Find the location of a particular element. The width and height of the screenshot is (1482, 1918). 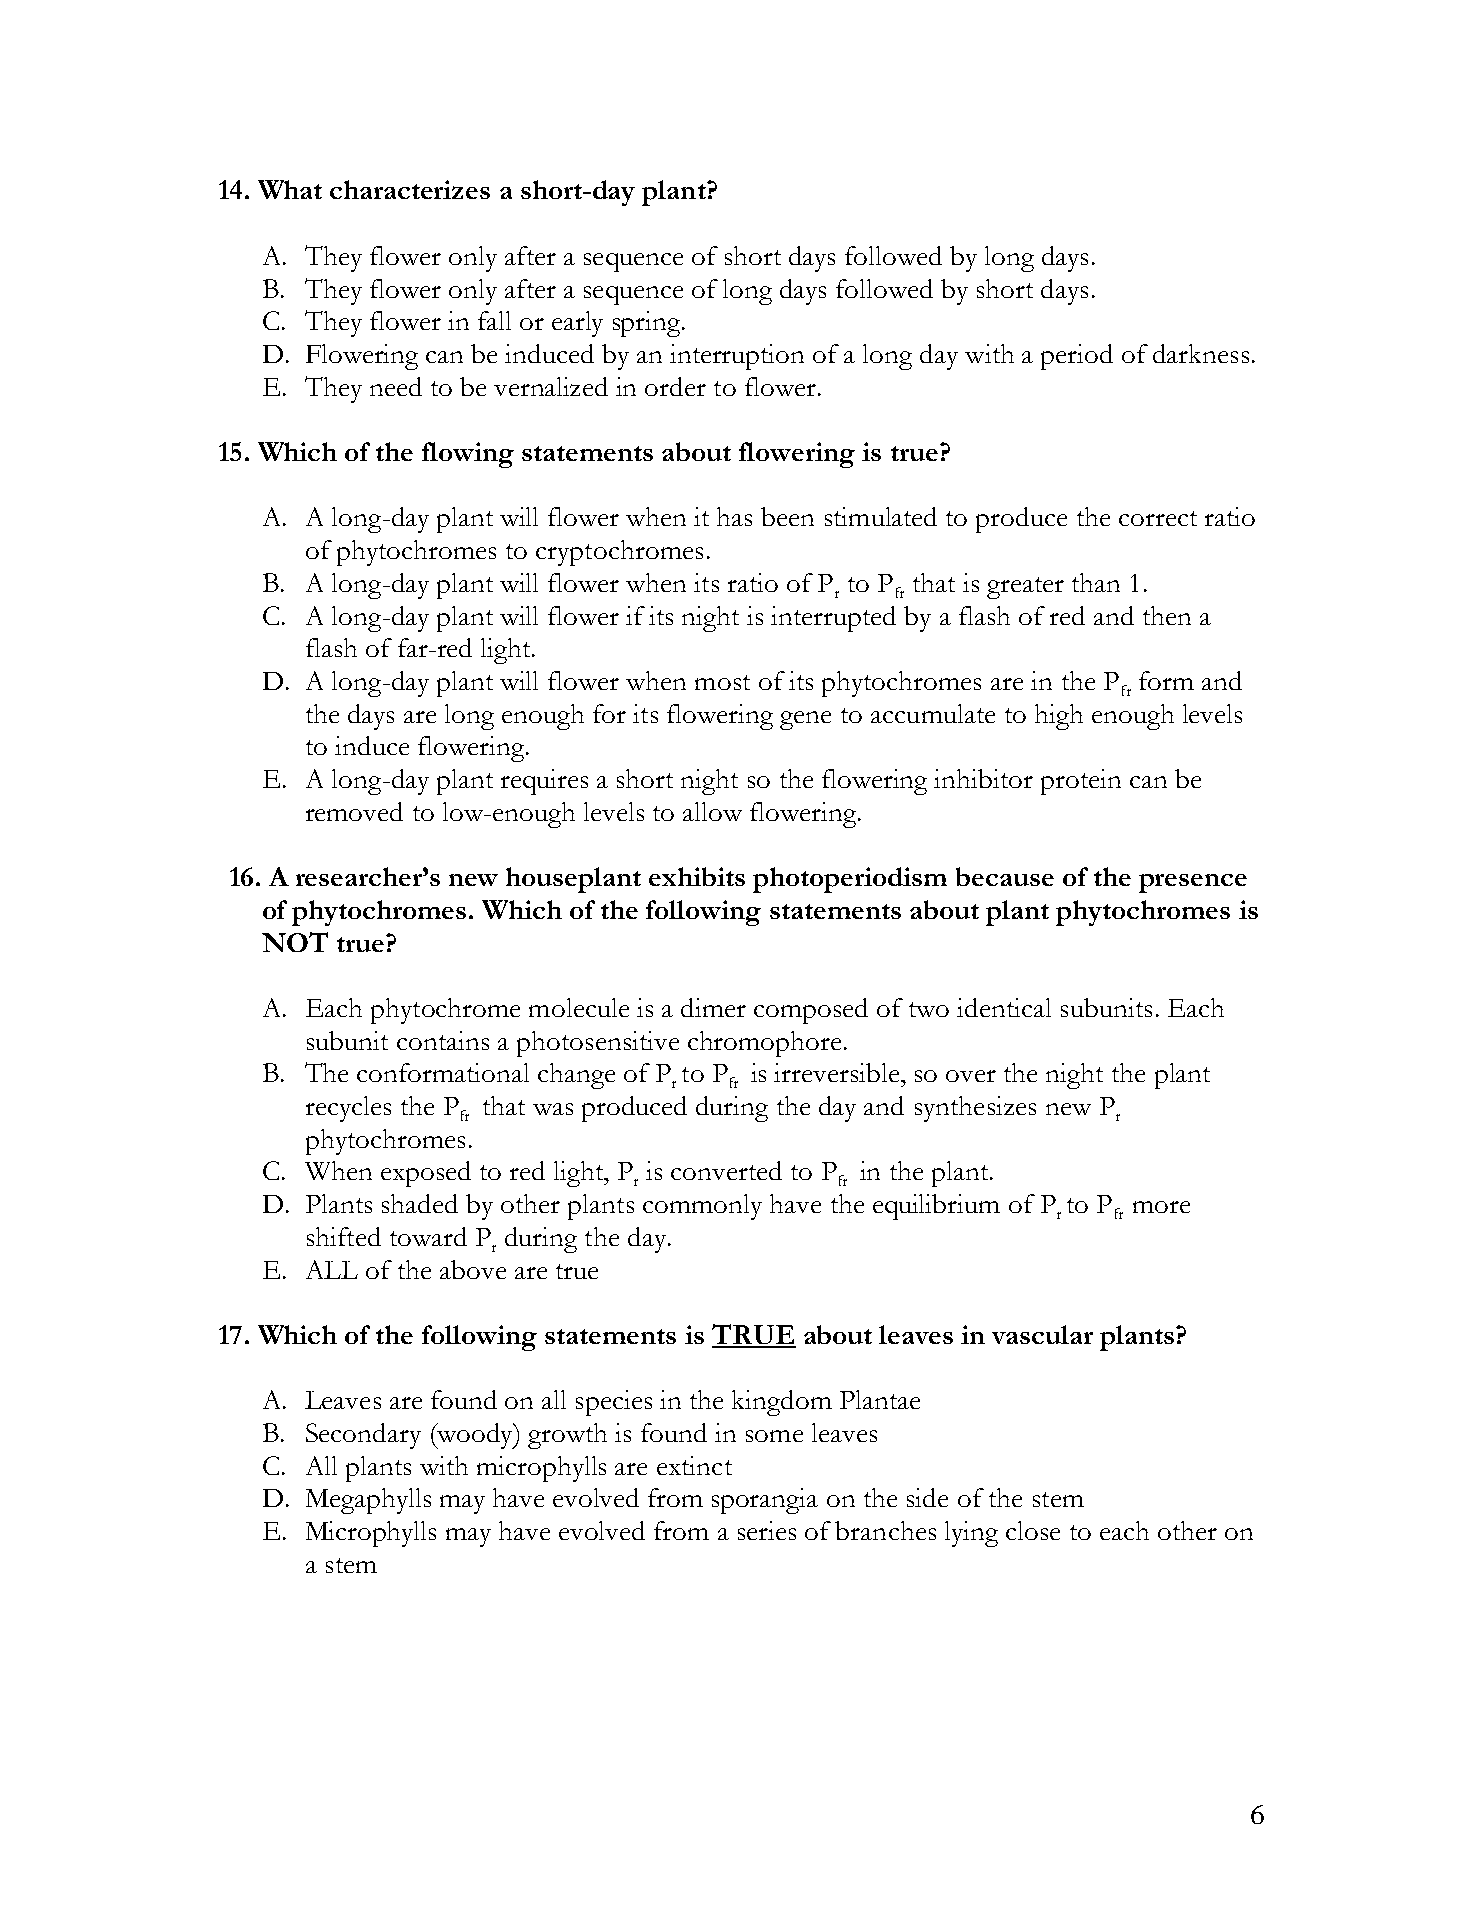

spring is located at coordinates (648, 324).
